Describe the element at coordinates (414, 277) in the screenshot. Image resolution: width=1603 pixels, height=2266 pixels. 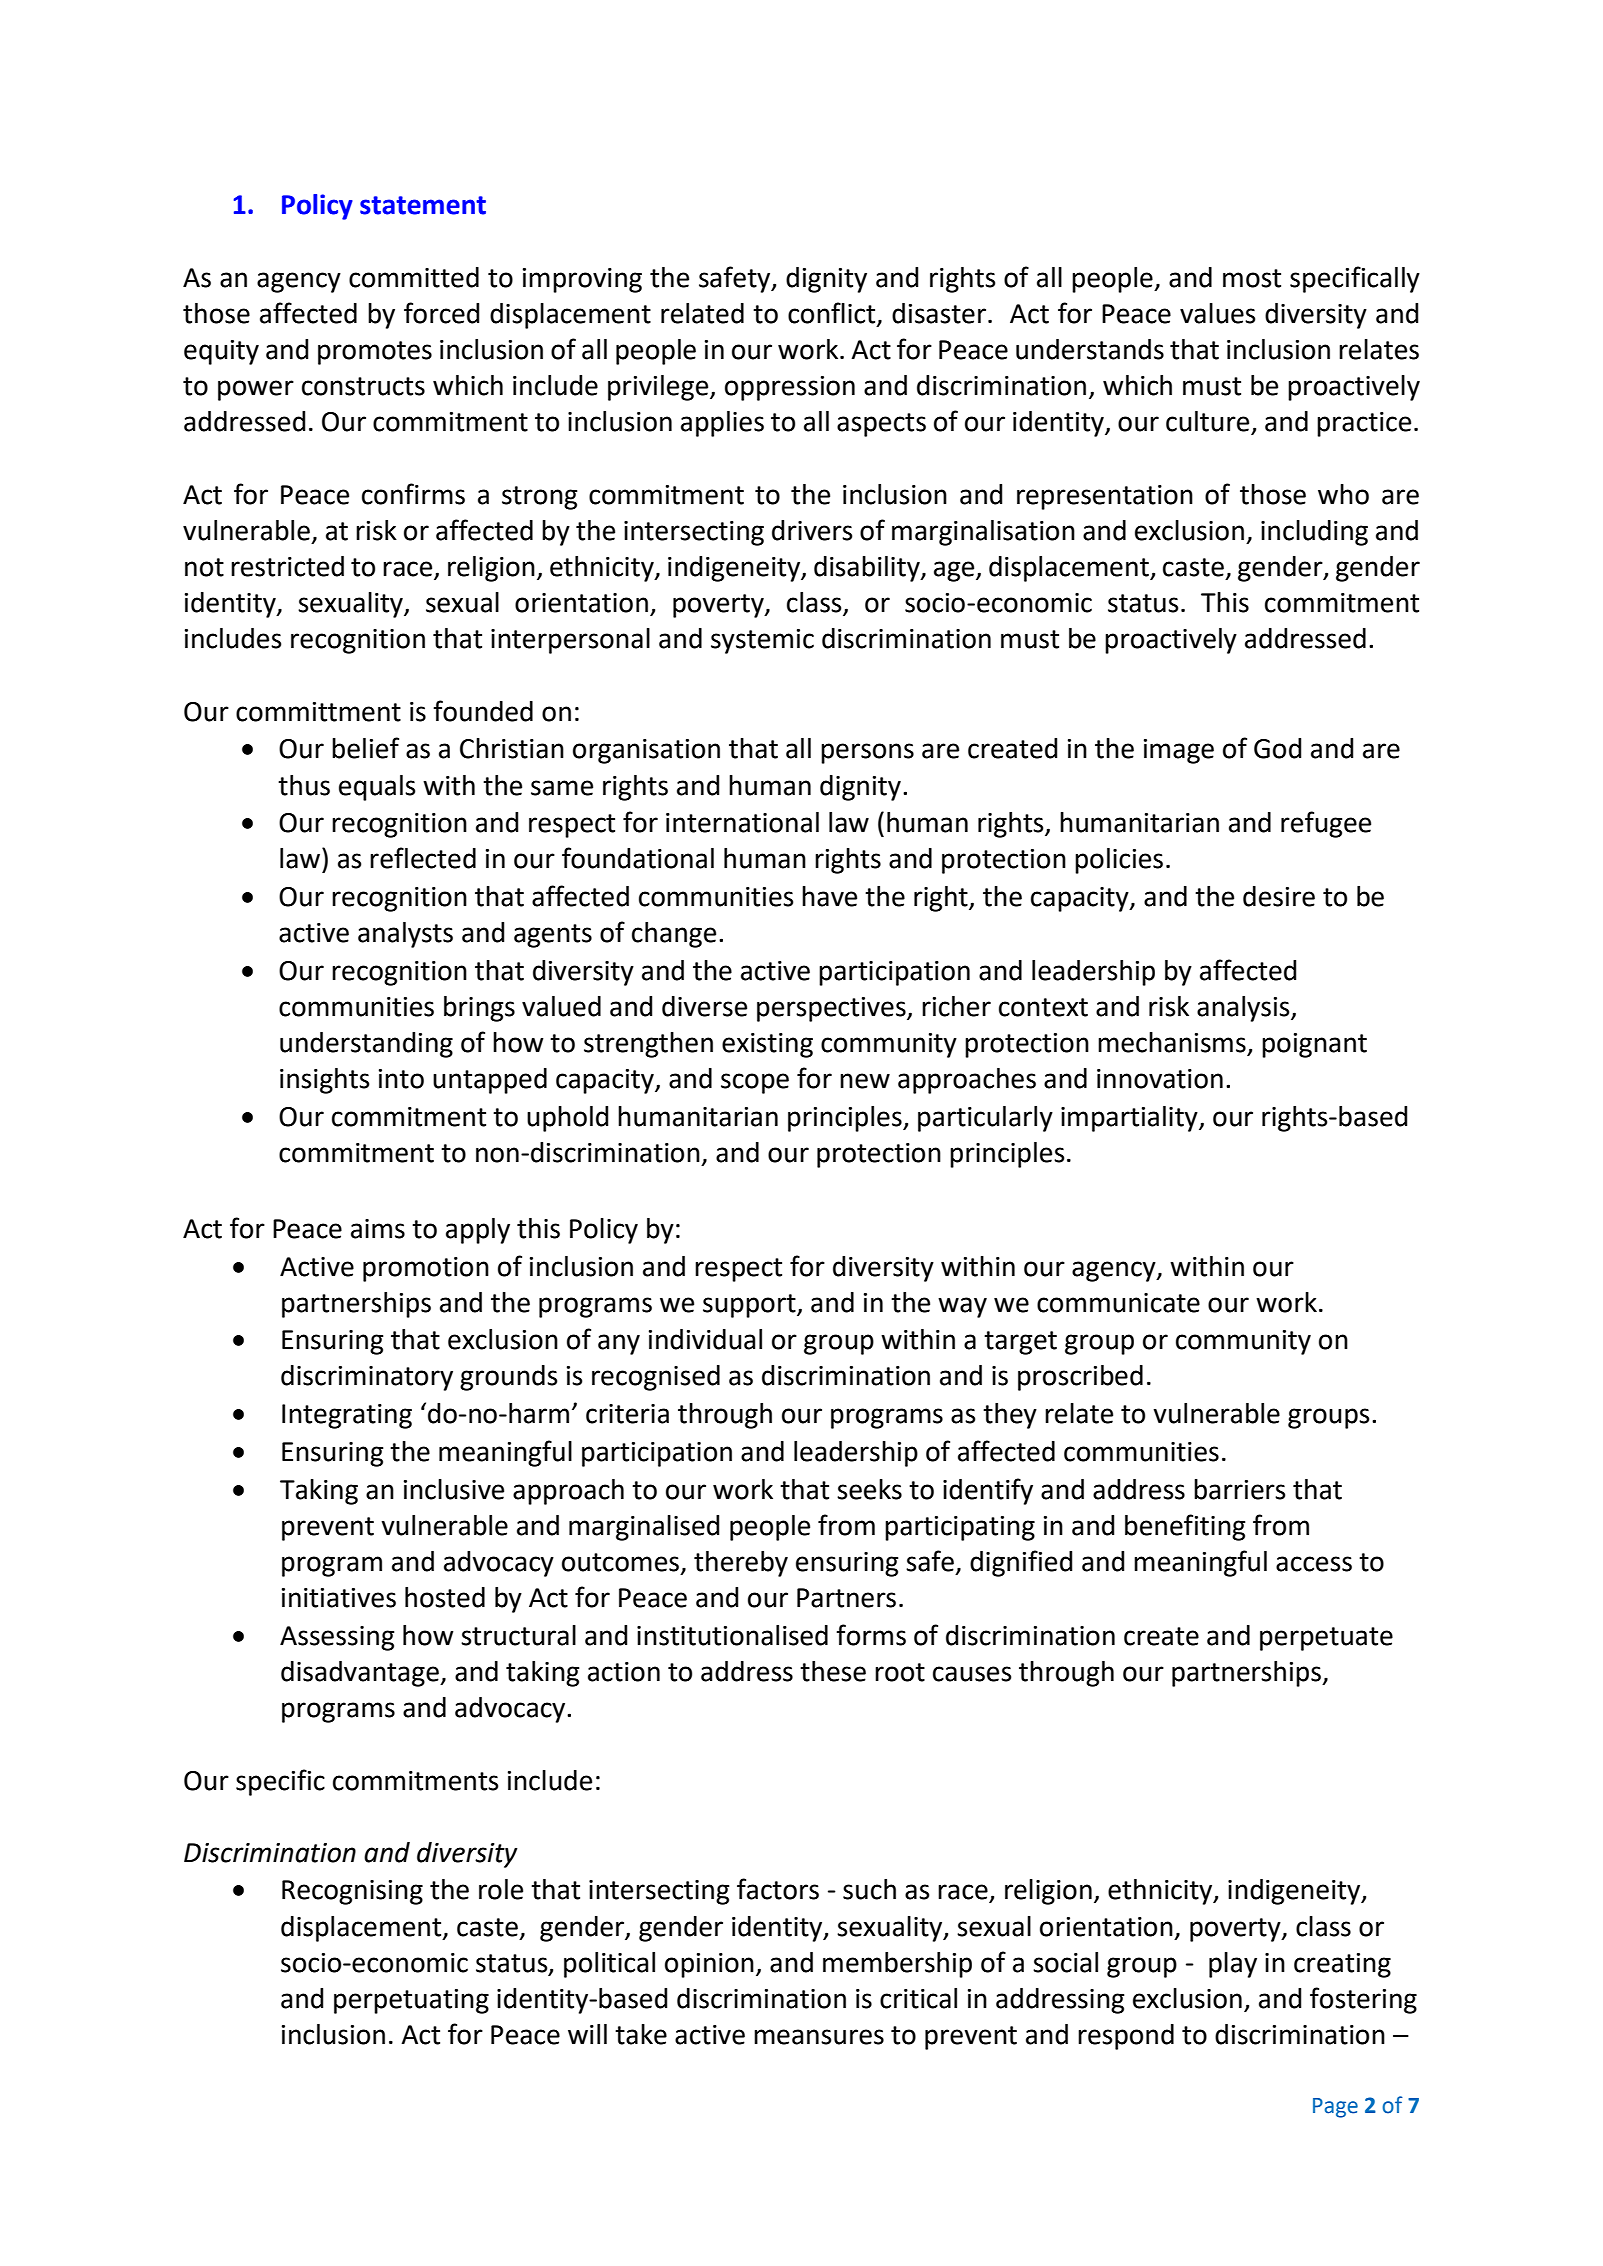
I see `committed` at that location.
